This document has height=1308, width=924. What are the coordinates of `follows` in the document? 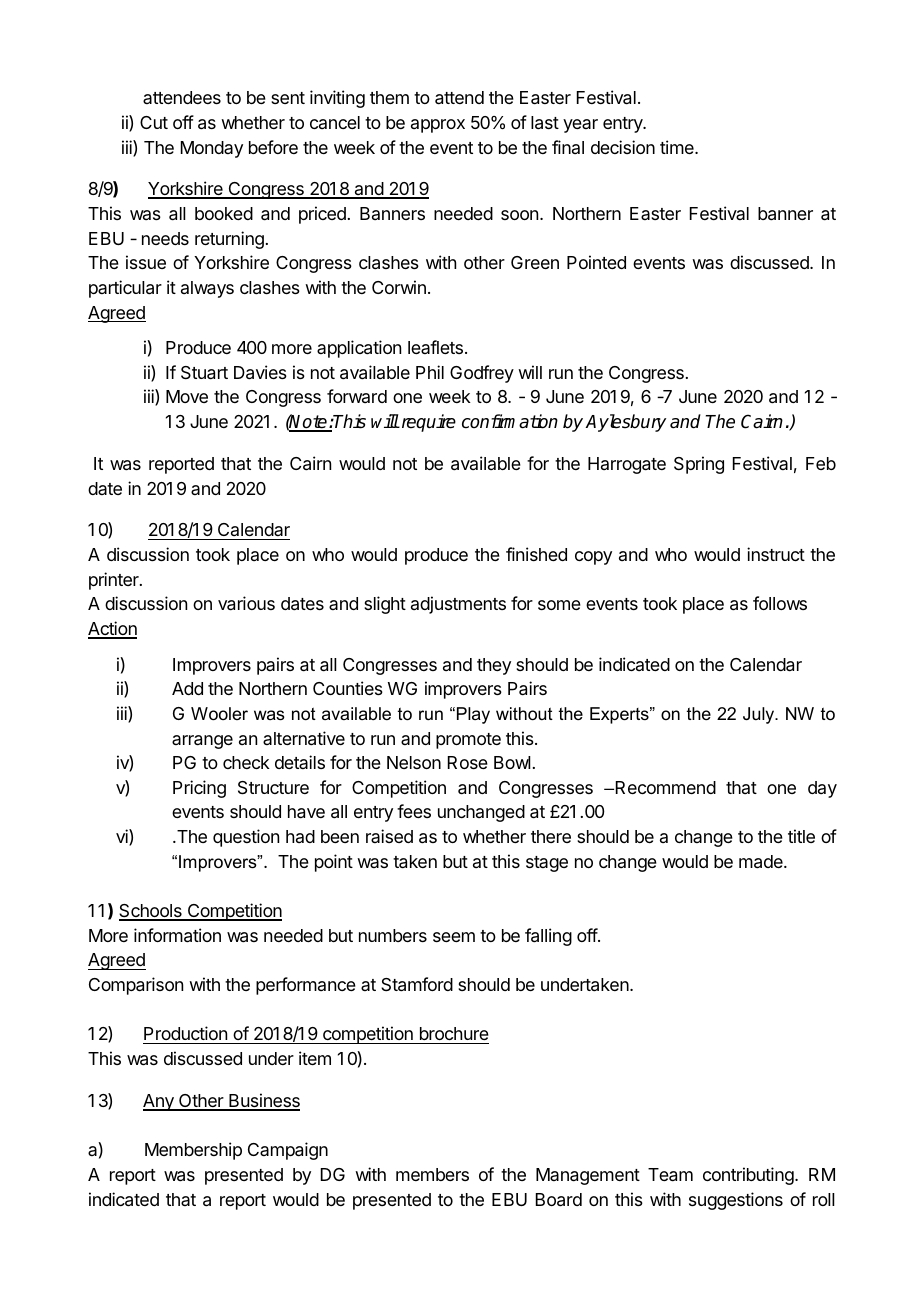 It's located at (780, 603).
